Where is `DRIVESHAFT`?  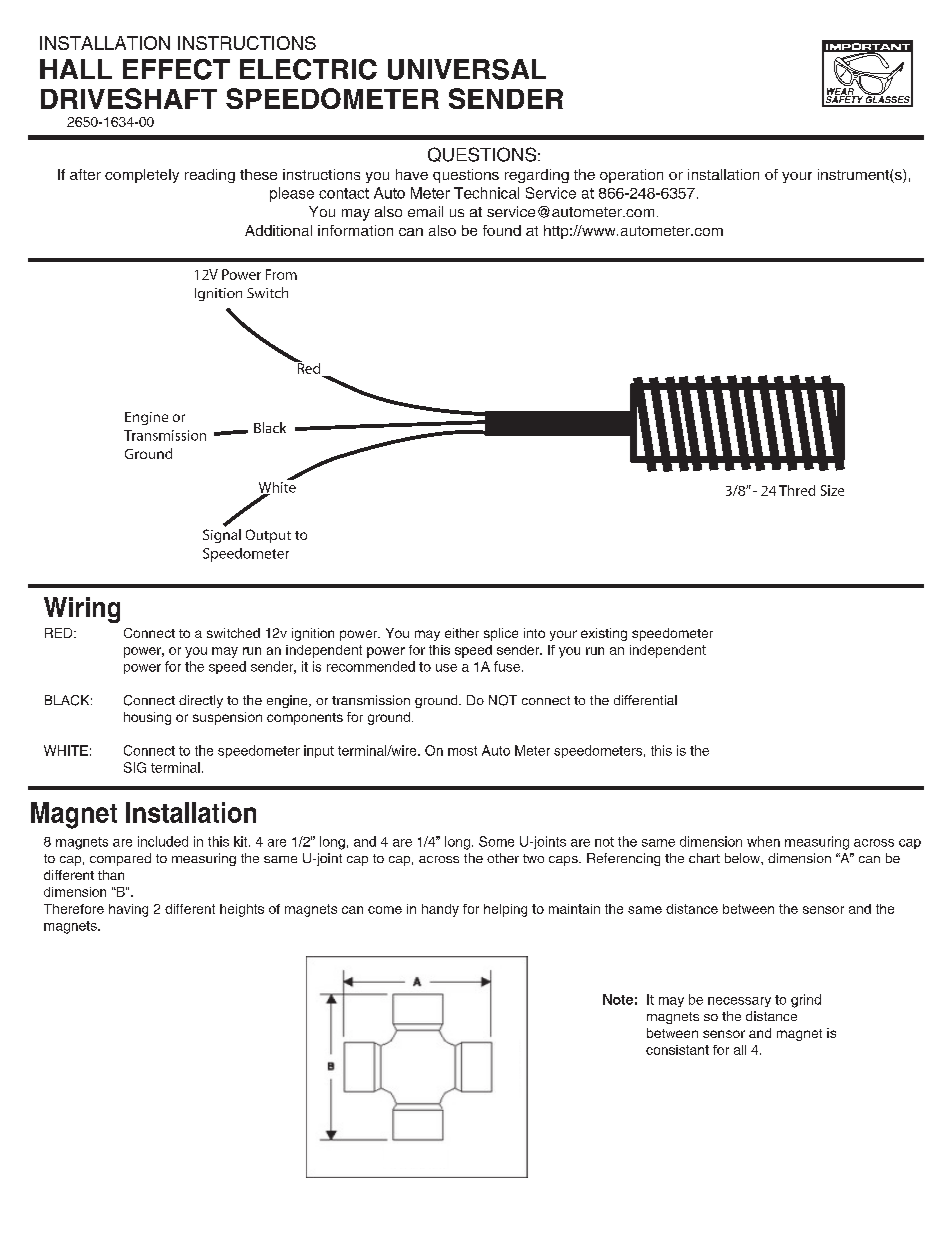 DRIVESHAFT is located at coordinates (129, 98).
